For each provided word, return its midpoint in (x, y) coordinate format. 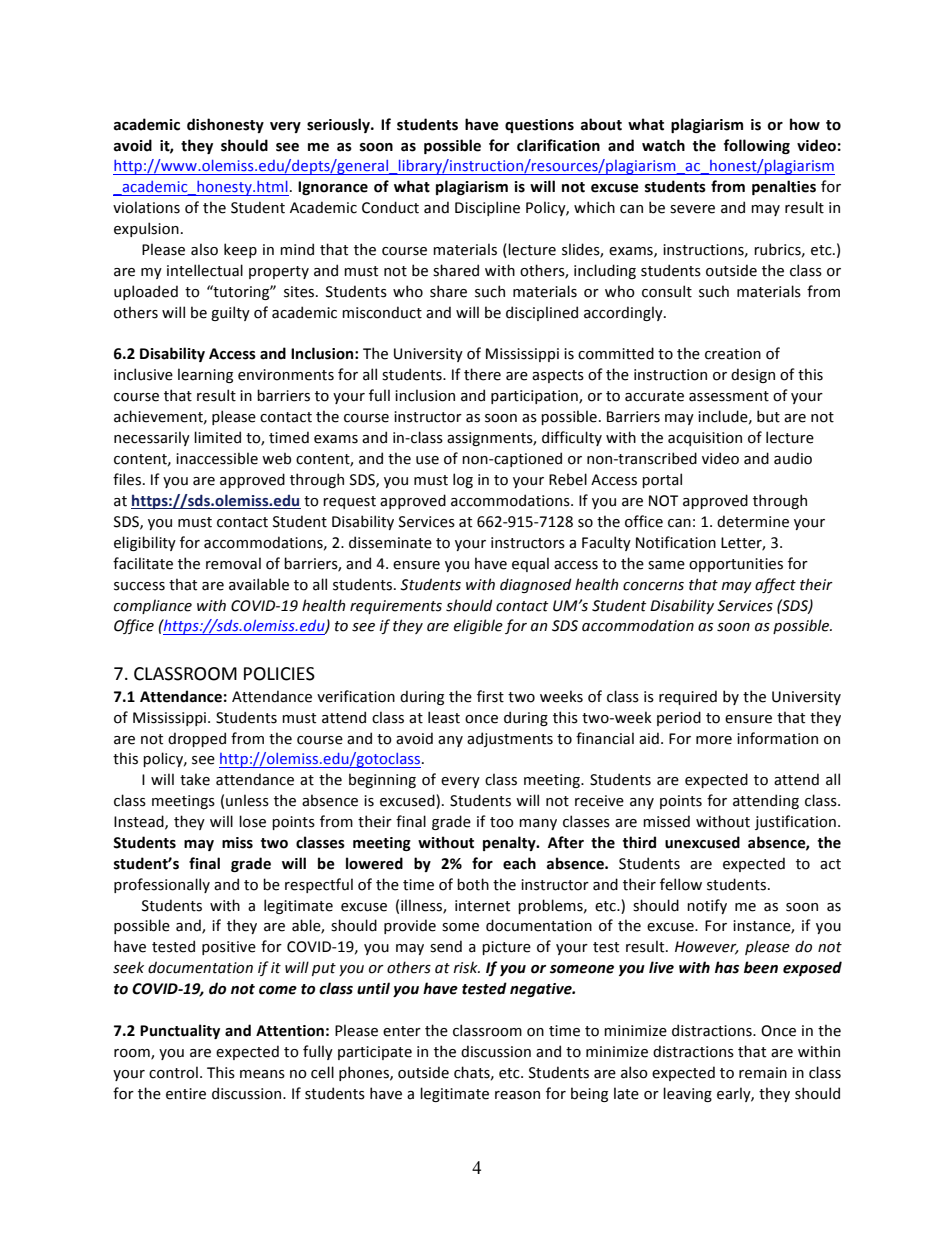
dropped (197, 739)
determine (753, 521)
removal (233, 563)
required (688, 697)
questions (539, 126)
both (473, 884)
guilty (230, 313)
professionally (162, 885)
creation (733, 354)
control (173, 1072)
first (490, 696)
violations (146, 207)
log (463, 480)
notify (707, 906)
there (482, 374)
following (757, 146)
